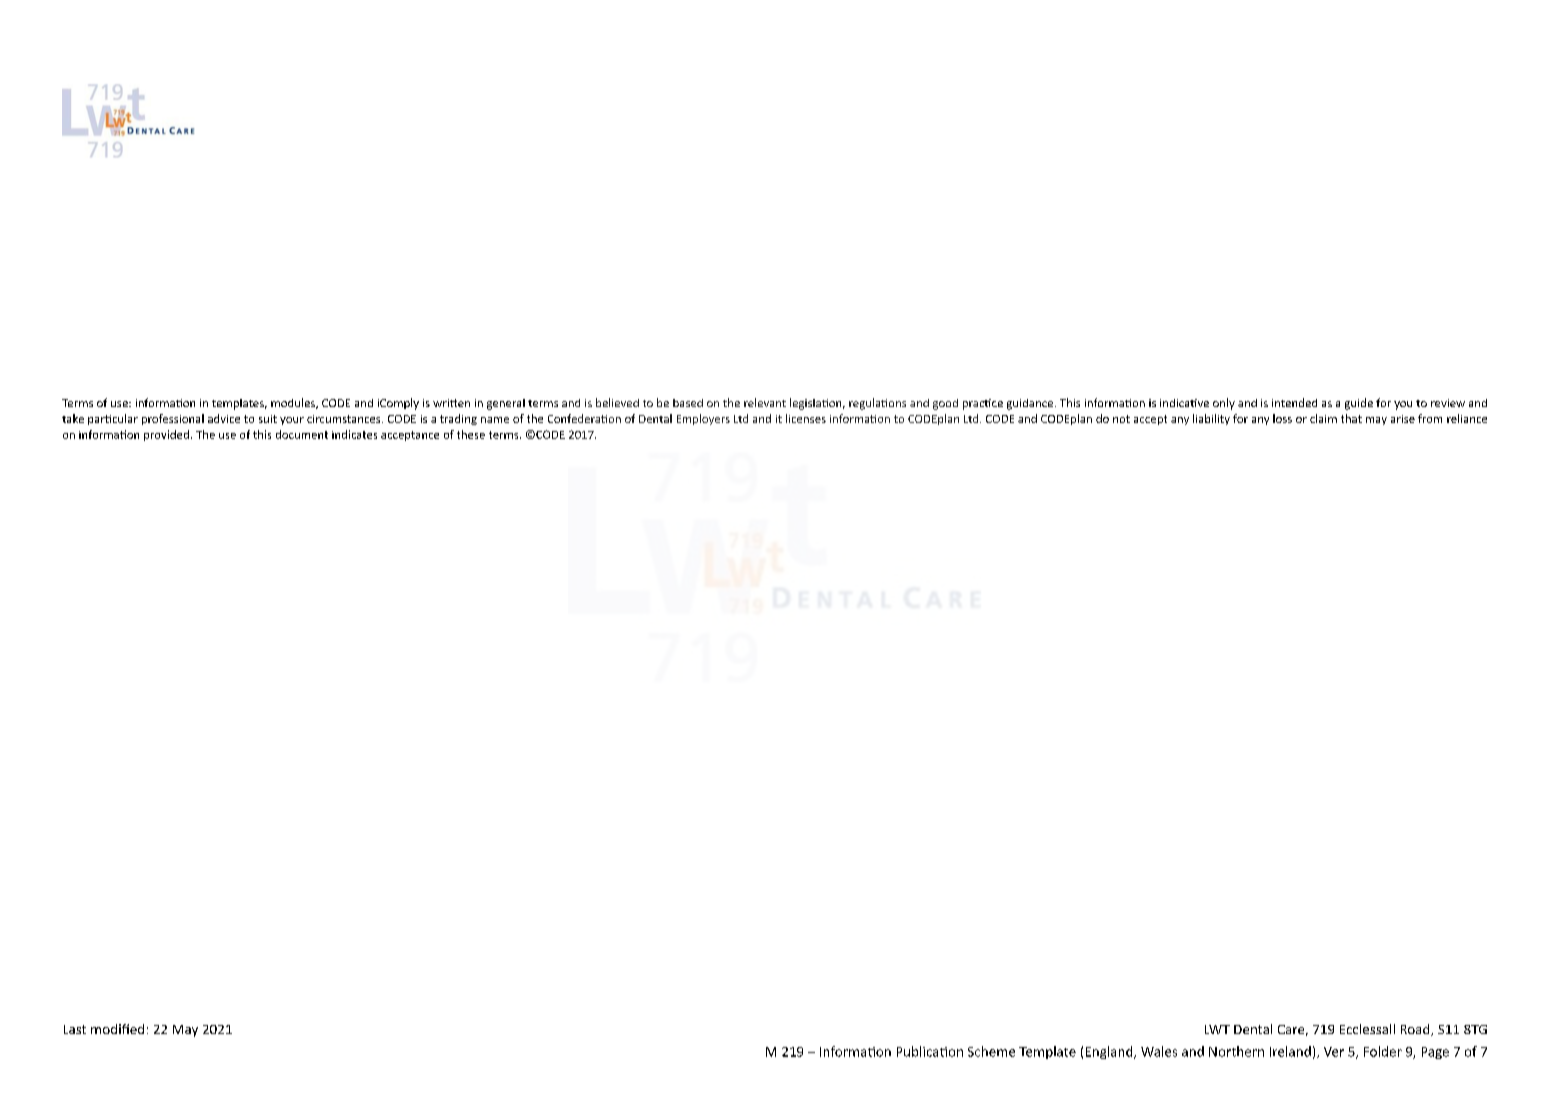 This screenshot has height=1096, width=1550. Describe the element at coordinates (224, 418) in the screenshot. I see `advice` at that location.
